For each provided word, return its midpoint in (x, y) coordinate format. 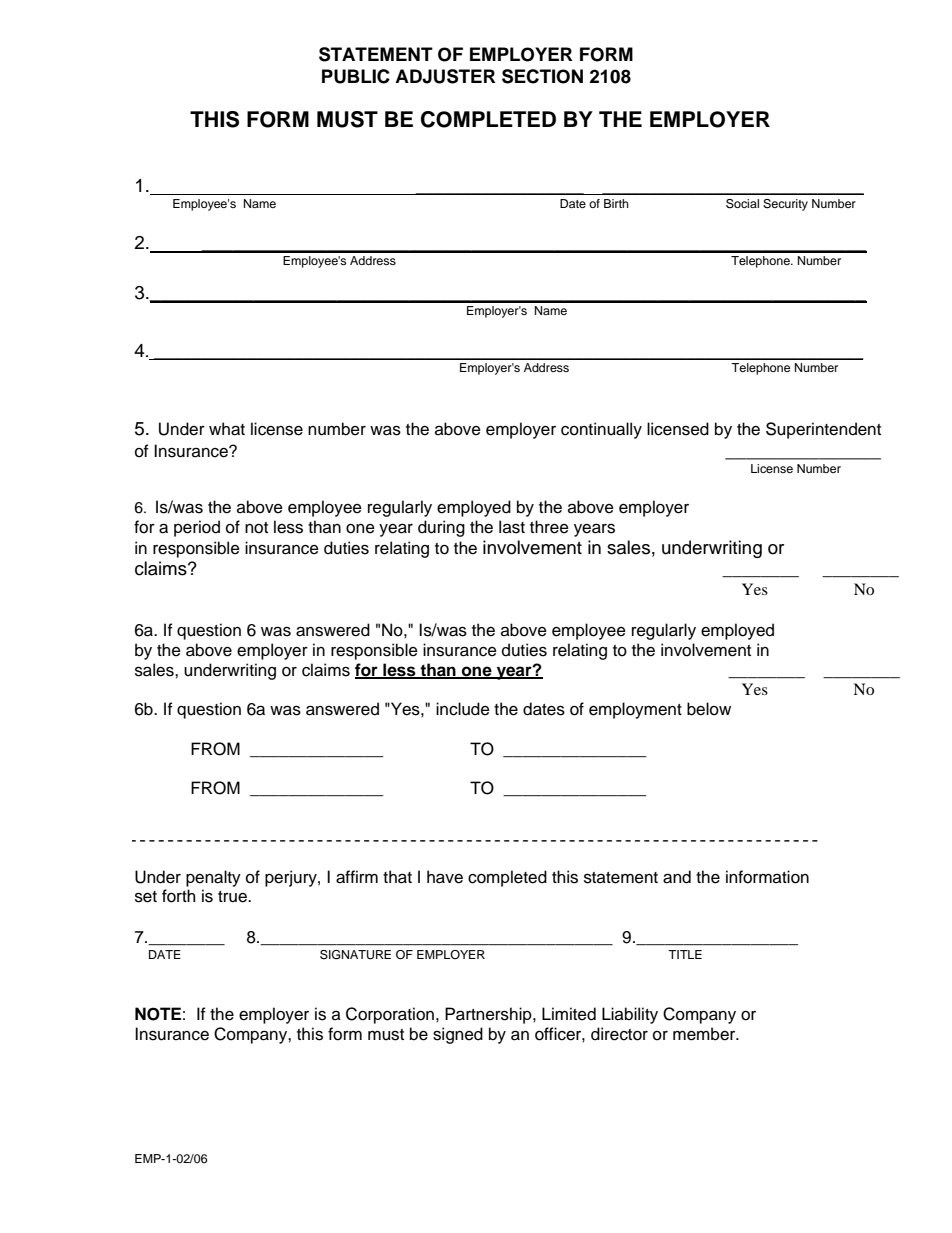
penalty (213, 878)
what (227, 429)
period (197, 528)
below (709, 709)
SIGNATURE (355, 955)
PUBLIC (356, 76)
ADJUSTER (445, 76)
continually (601, 430)
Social (742, 204)
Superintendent (823, 430)
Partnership (489, 1015)
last (512, 527)
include (463, 709)
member (705, 1034)
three (549, 527)
